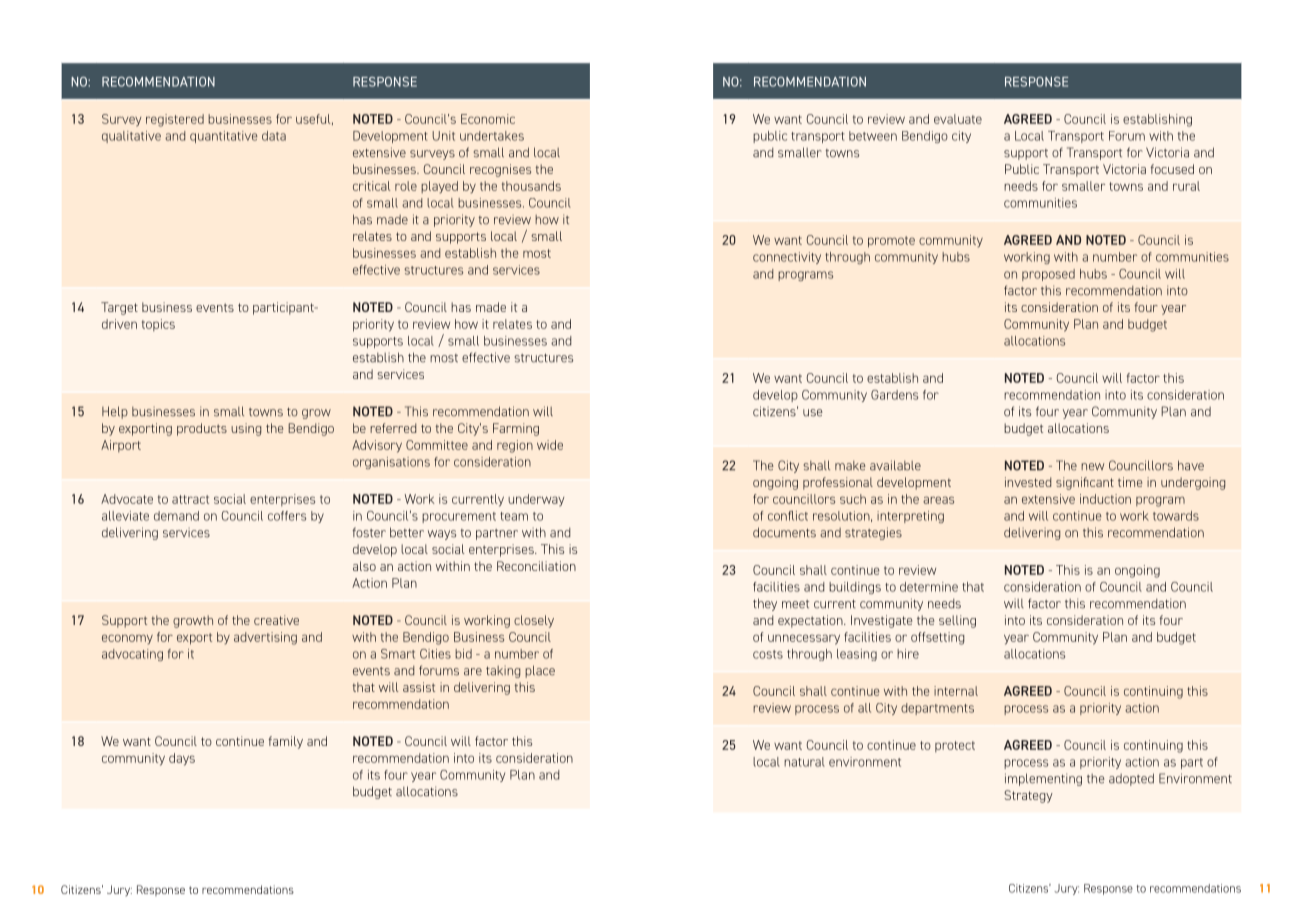 The width and height of the page is (1303, 924). Describe the element at coordinates (182, 759) in the page. I see `days` at that location.
